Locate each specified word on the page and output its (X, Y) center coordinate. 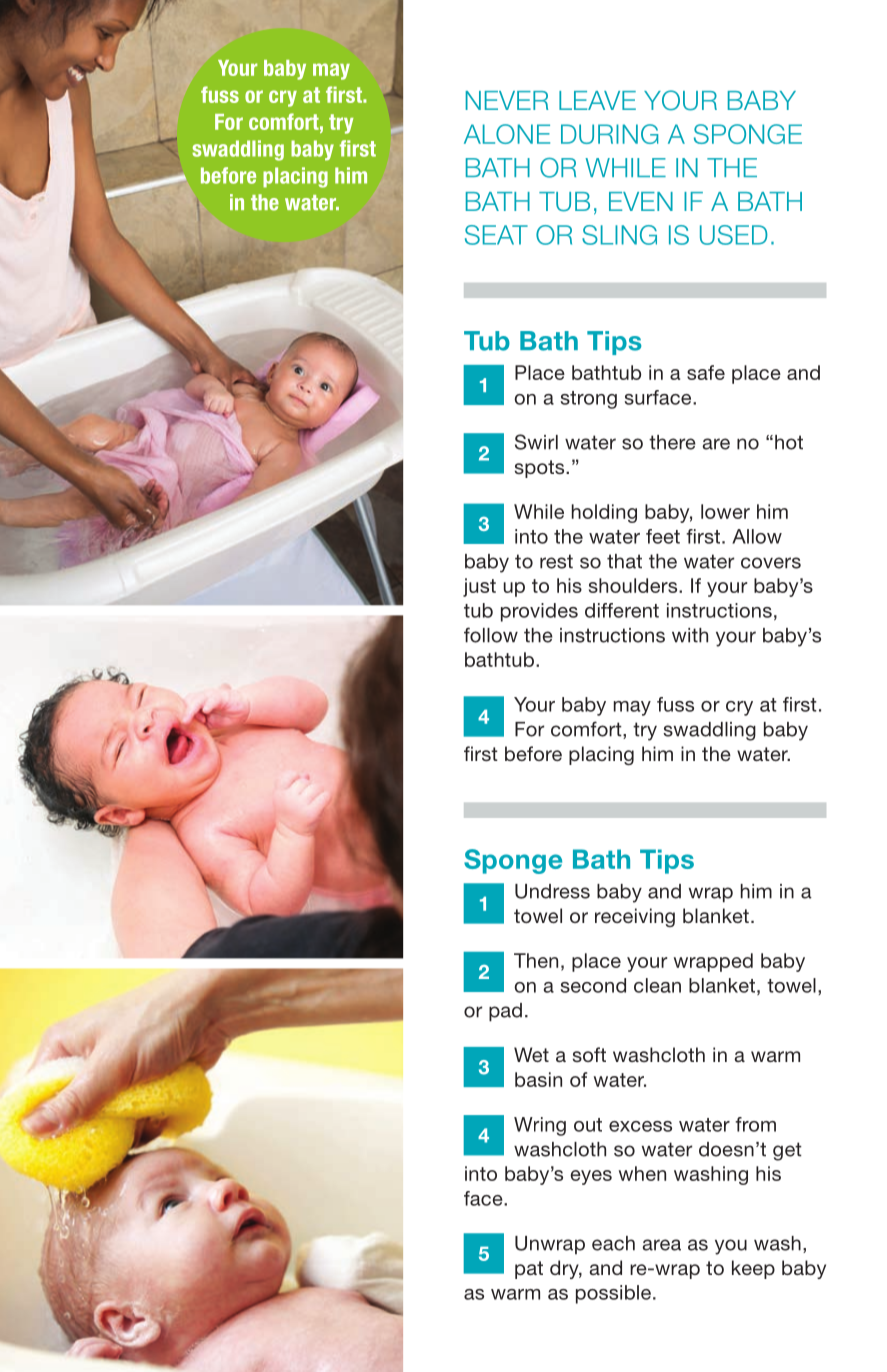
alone (507, 134)
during (609, 134)
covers (771, 563)
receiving (635, 917)
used (734, 235)
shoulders (634, 585)
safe (706, 372)
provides (539, 612)
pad (505, 1012)
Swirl (536, 442)
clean (657, 985)
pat (529, 1270)
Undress (552, 891)
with (690, 635)
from (755, 1124)
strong (588, 400)
